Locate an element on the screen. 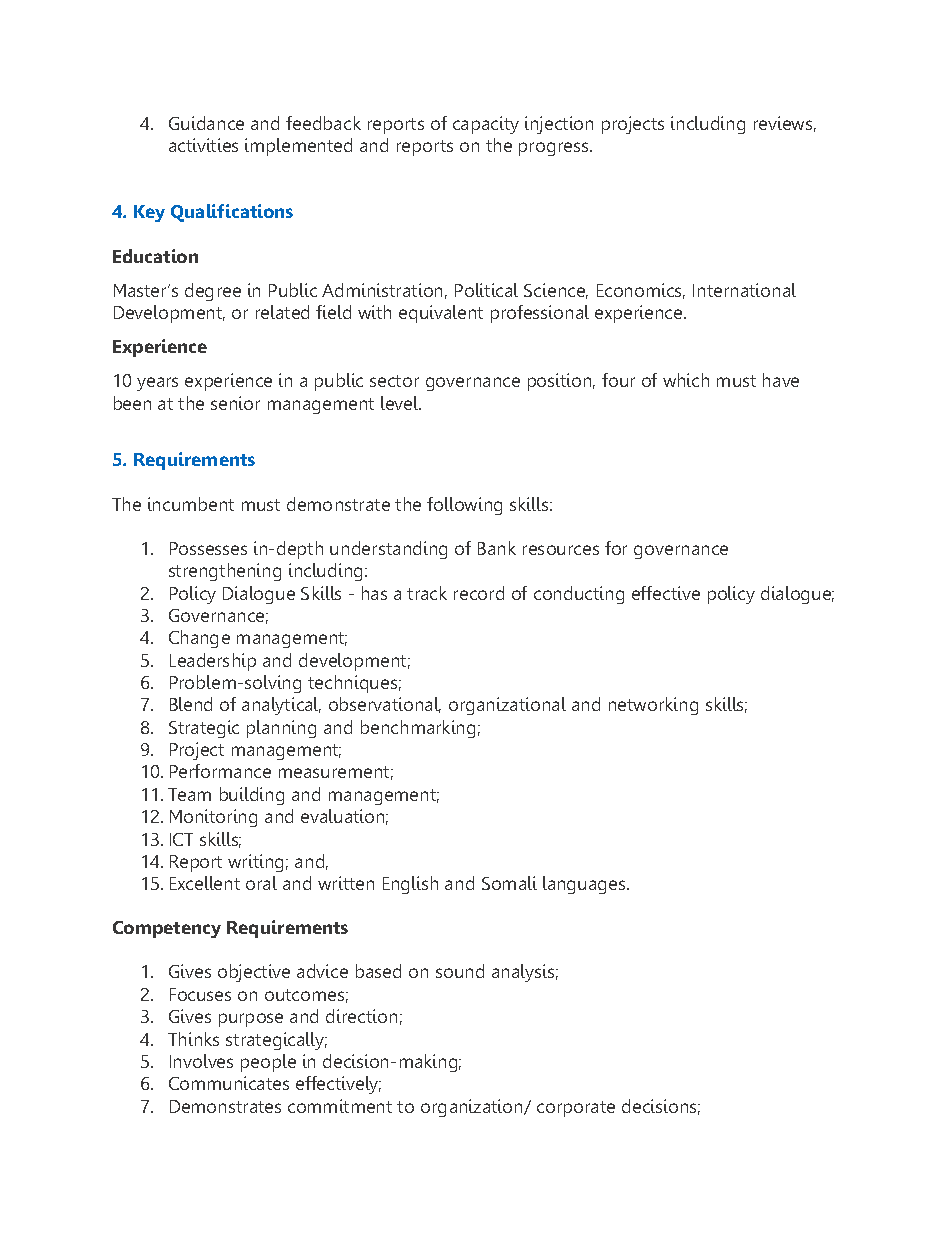  observational is located at coordinates (385, 705).
